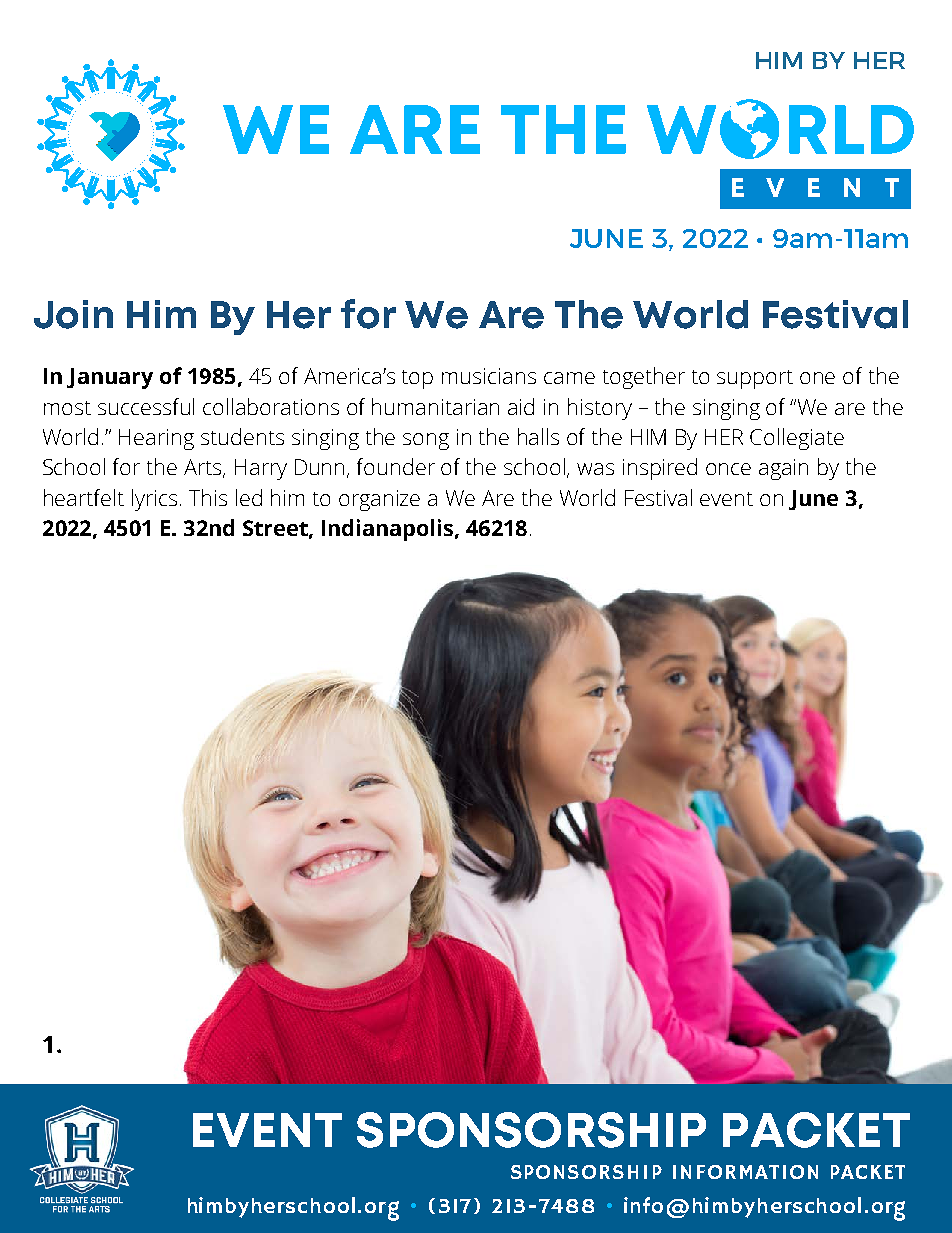 This image has height=1233, width=952. I want to click on musicians, so click(489, 376).
